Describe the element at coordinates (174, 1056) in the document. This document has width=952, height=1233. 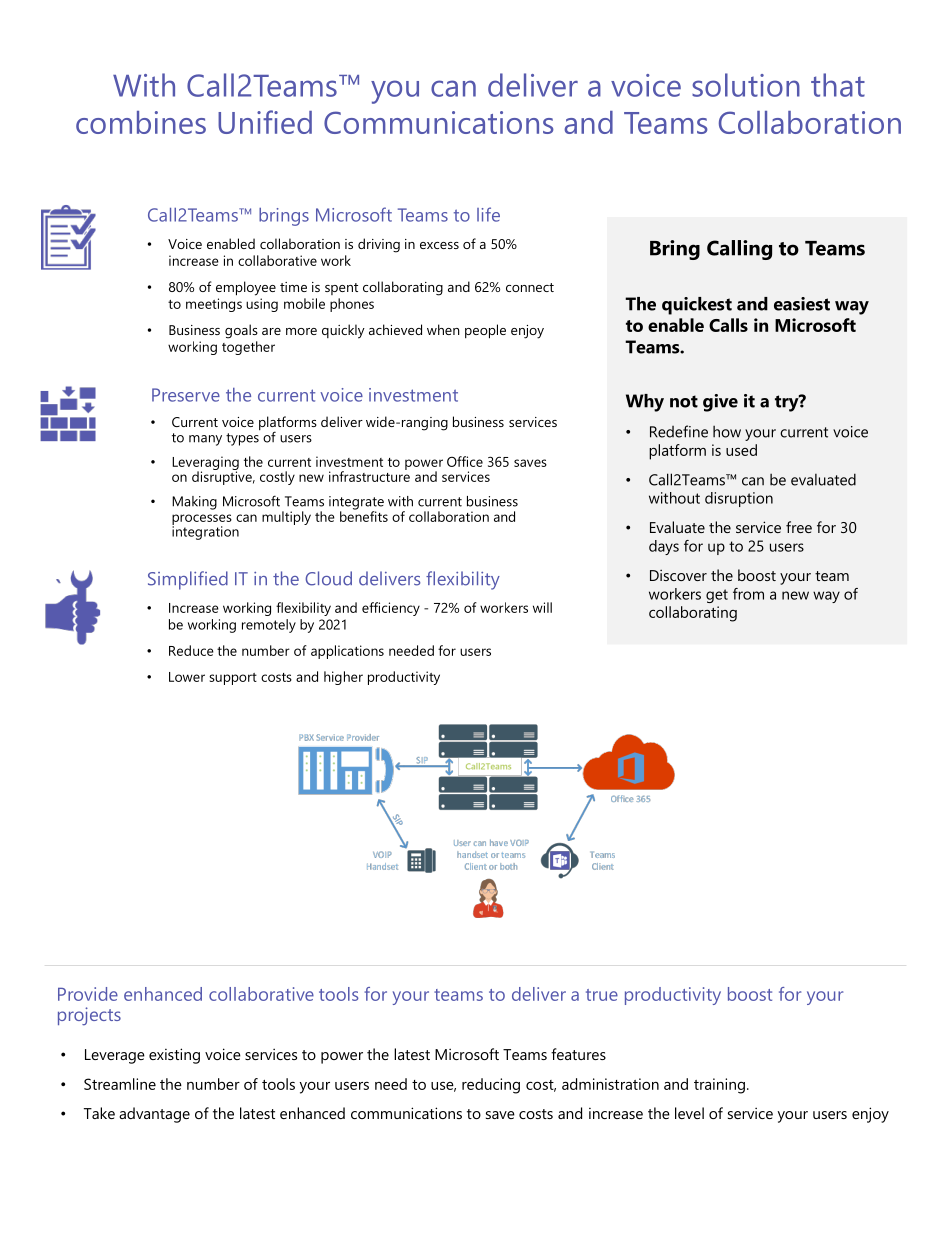
I see `existing` at that location.
